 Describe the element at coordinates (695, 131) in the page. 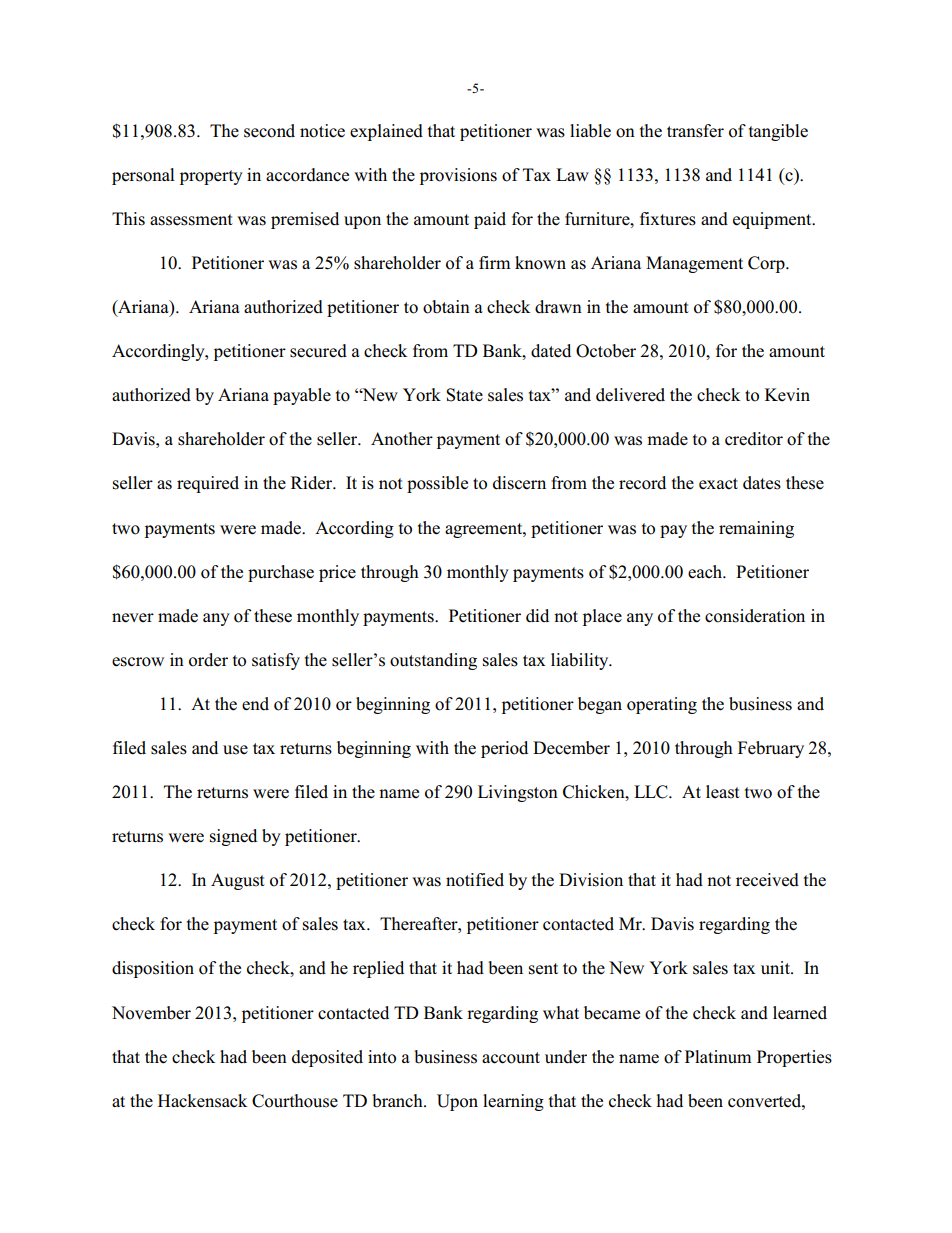

I see `transfer` at that location.
